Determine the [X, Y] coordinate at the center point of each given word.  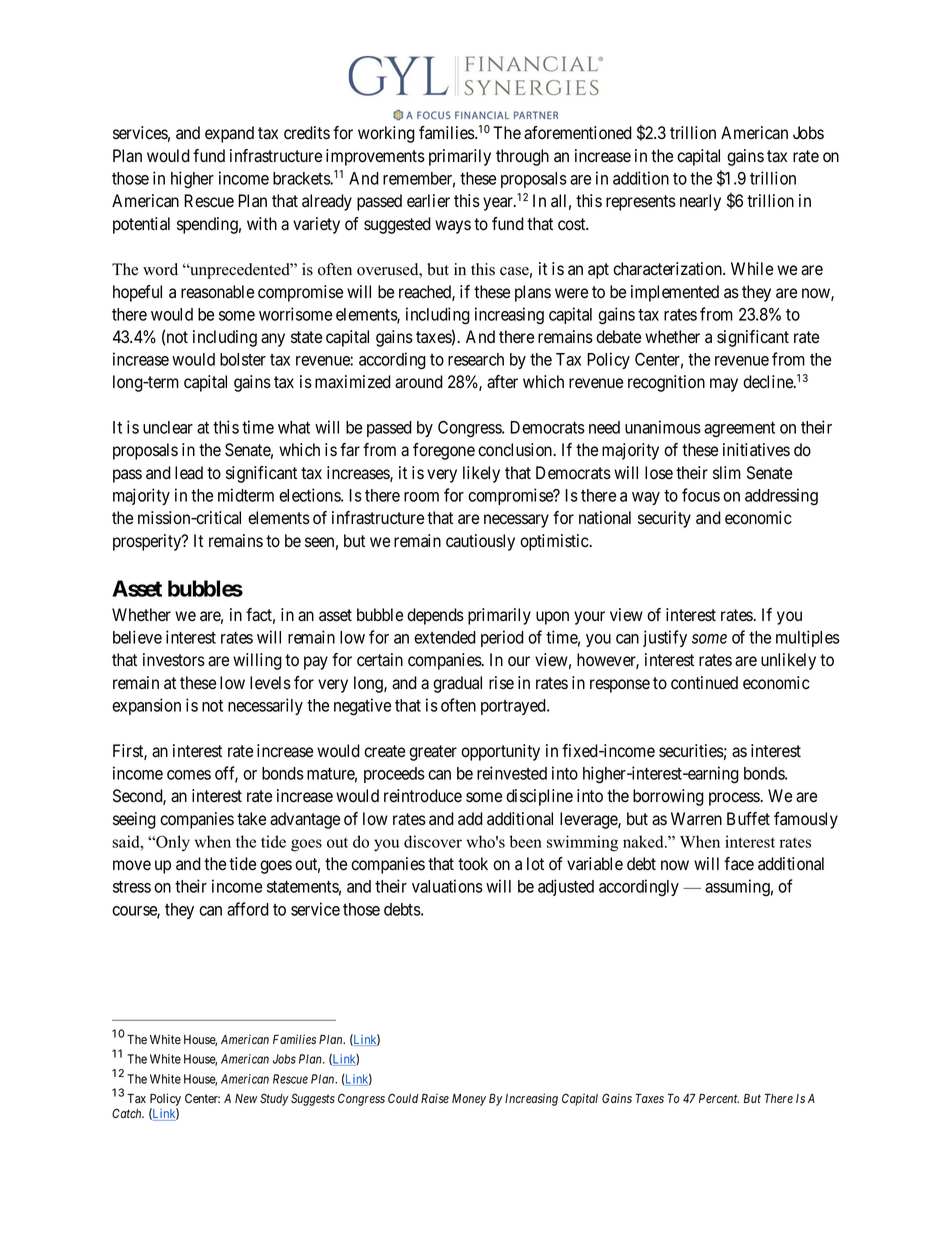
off [226, 774]
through [522, 157]
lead [189, 473]
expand [229, 134]
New [246, 1098]
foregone [444, 451]
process [734, 799]
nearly [700, 202]
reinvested [512, 773]
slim [727, 472]
